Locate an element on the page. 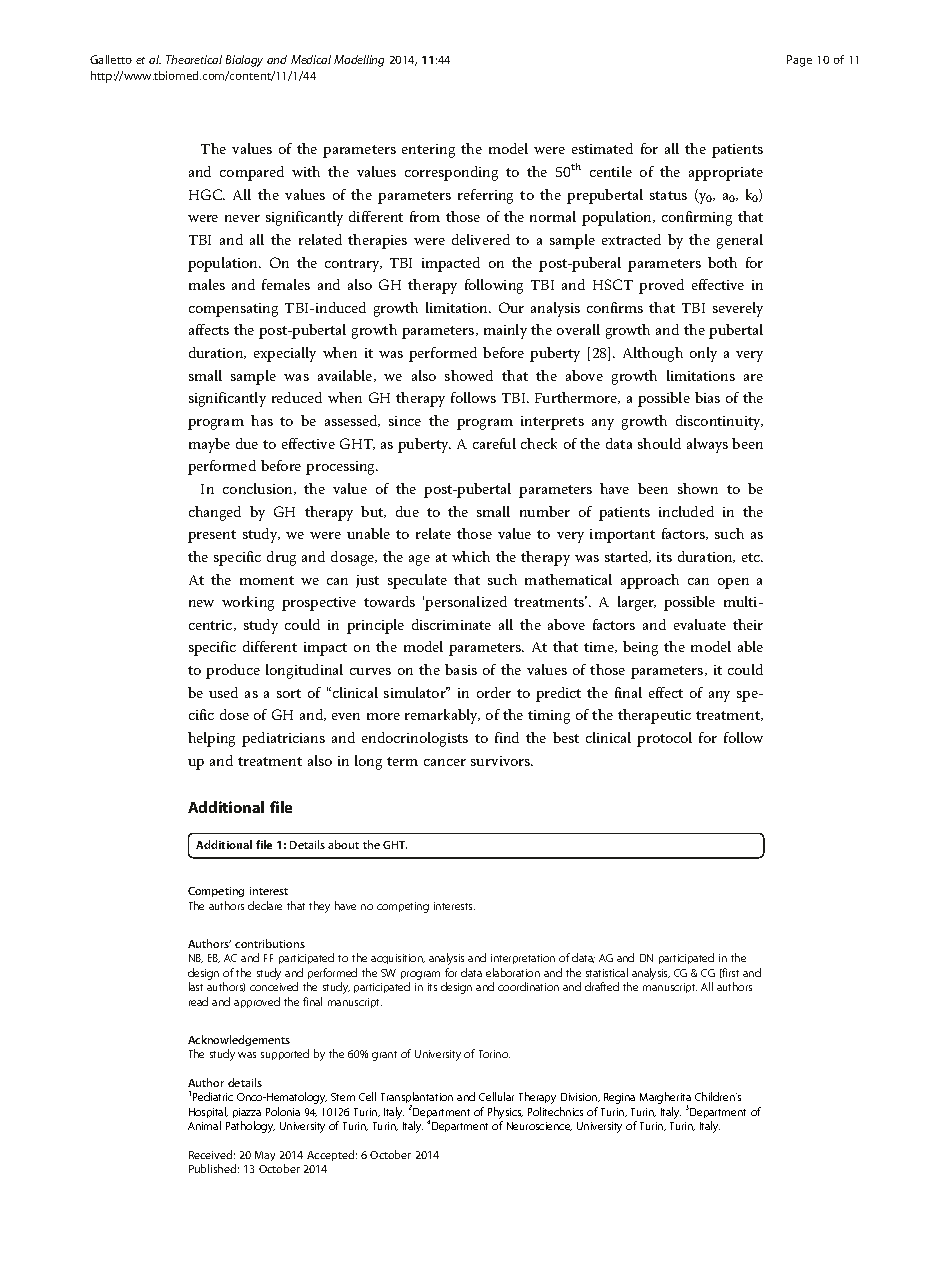  only is located at coordinates (703, 354).
